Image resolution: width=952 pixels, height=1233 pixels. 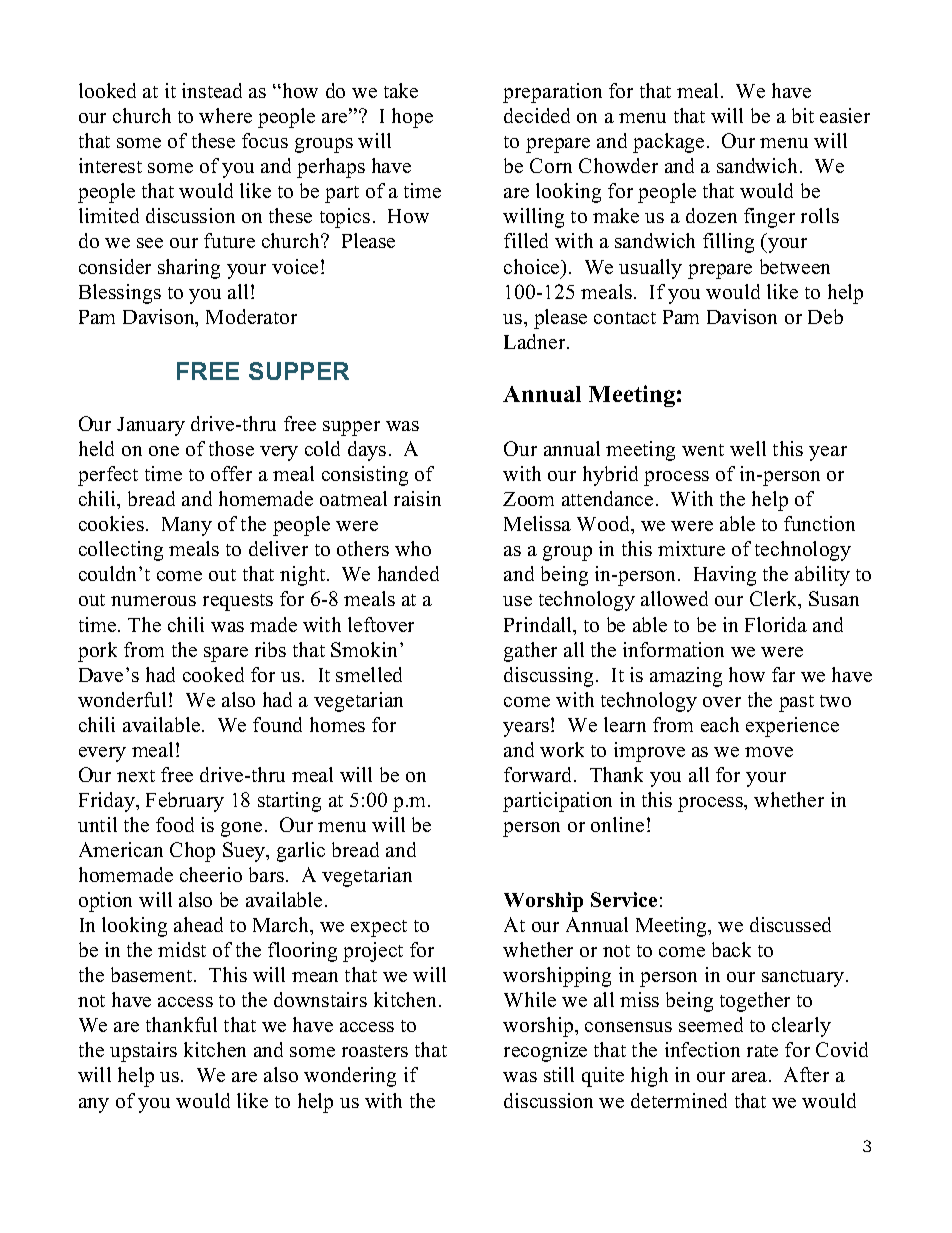 I want to click on upstairs, so click(x=143, y=1052).
